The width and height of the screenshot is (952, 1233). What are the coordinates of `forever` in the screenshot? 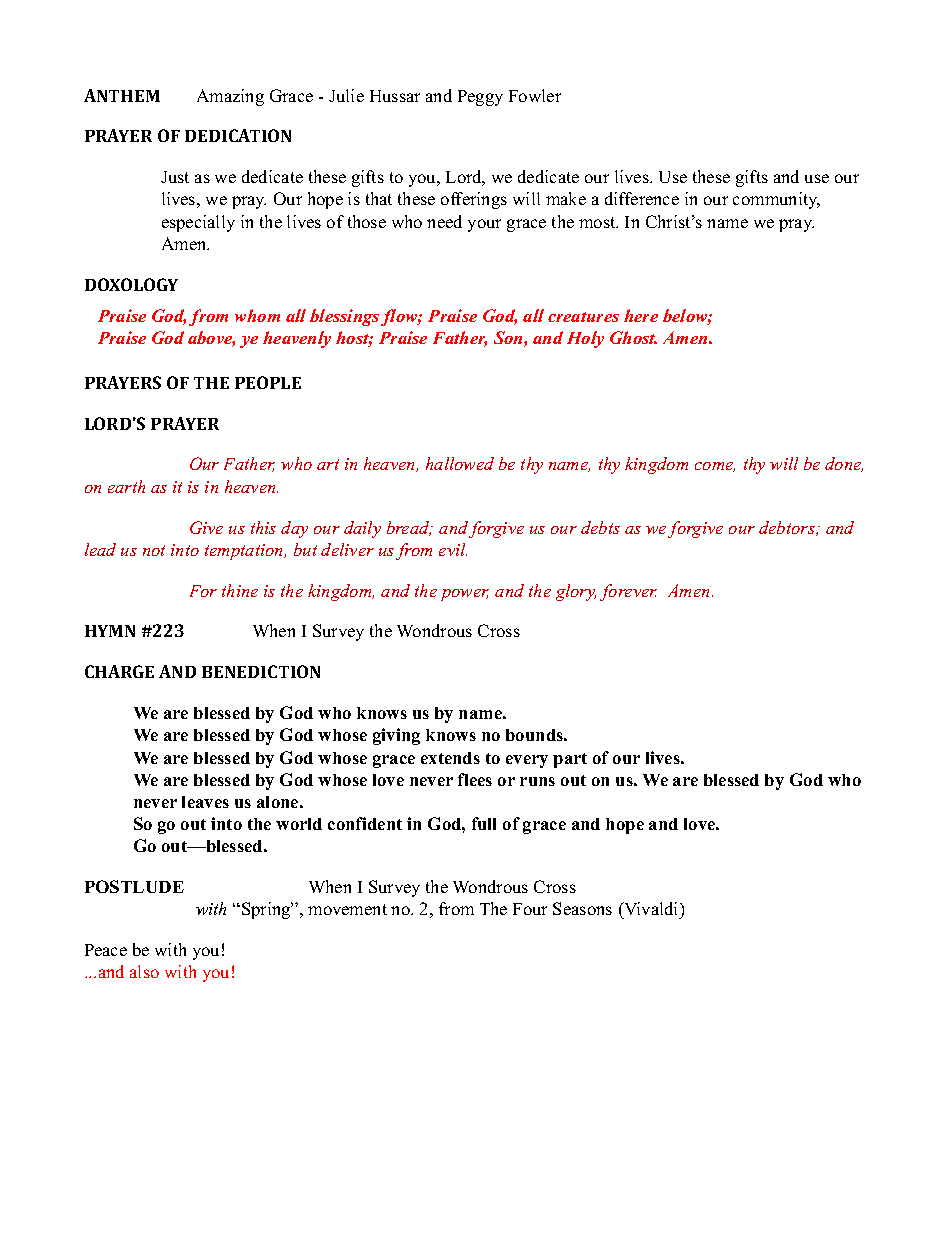 It's located at (628, 592).
